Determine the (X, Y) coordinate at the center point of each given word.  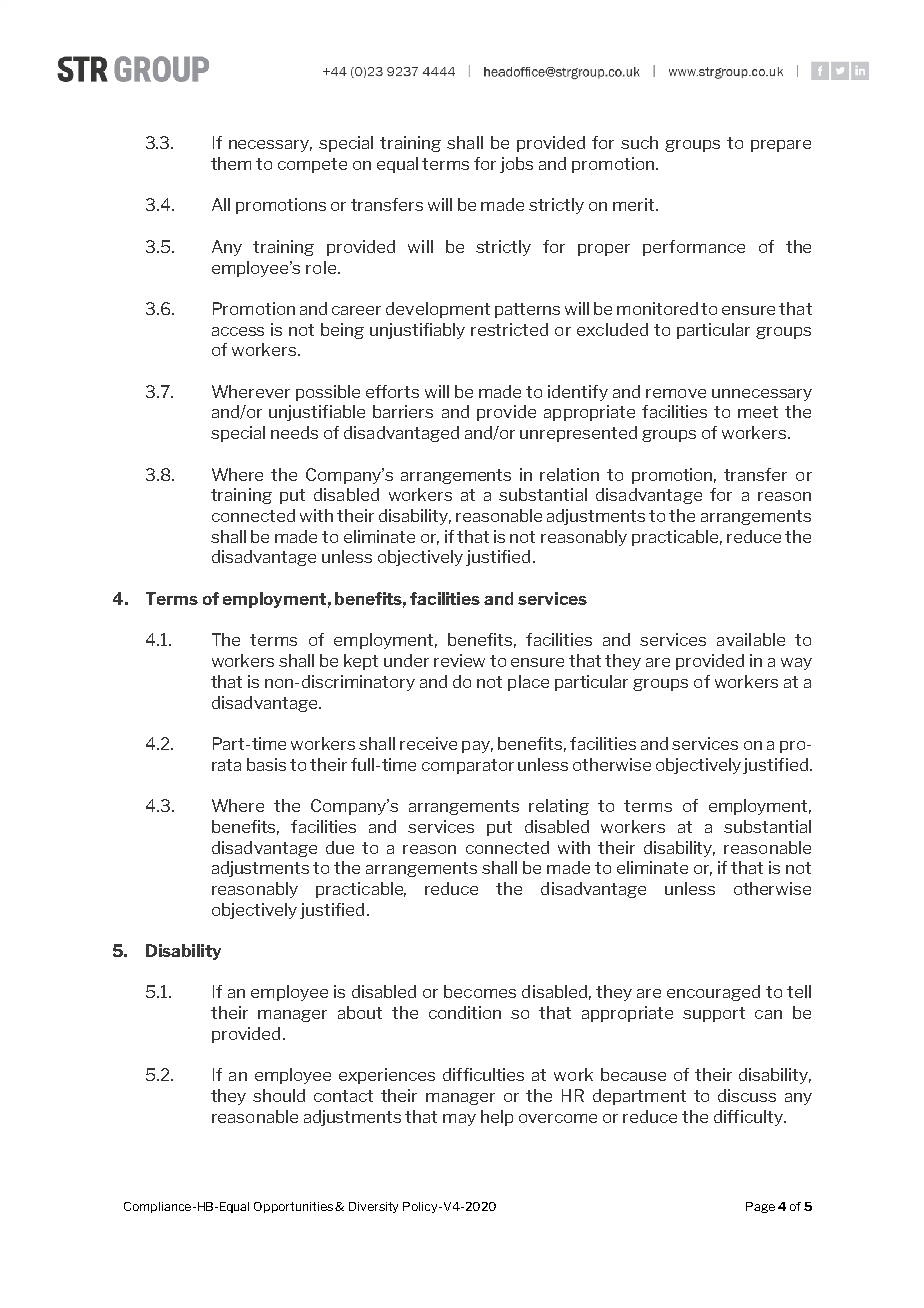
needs (294, 432)
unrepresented (578, 434)
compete (312, 165)
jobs (516, 165)
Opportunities (295, 1207)
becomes (480, 991)
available (751, 639)
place (528, 683)
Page (760, 1207)
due (340, 847)
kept (361, 662)
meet (758, 412)
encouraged (713, 993)
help (497, 1118)
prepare (781, 146)
